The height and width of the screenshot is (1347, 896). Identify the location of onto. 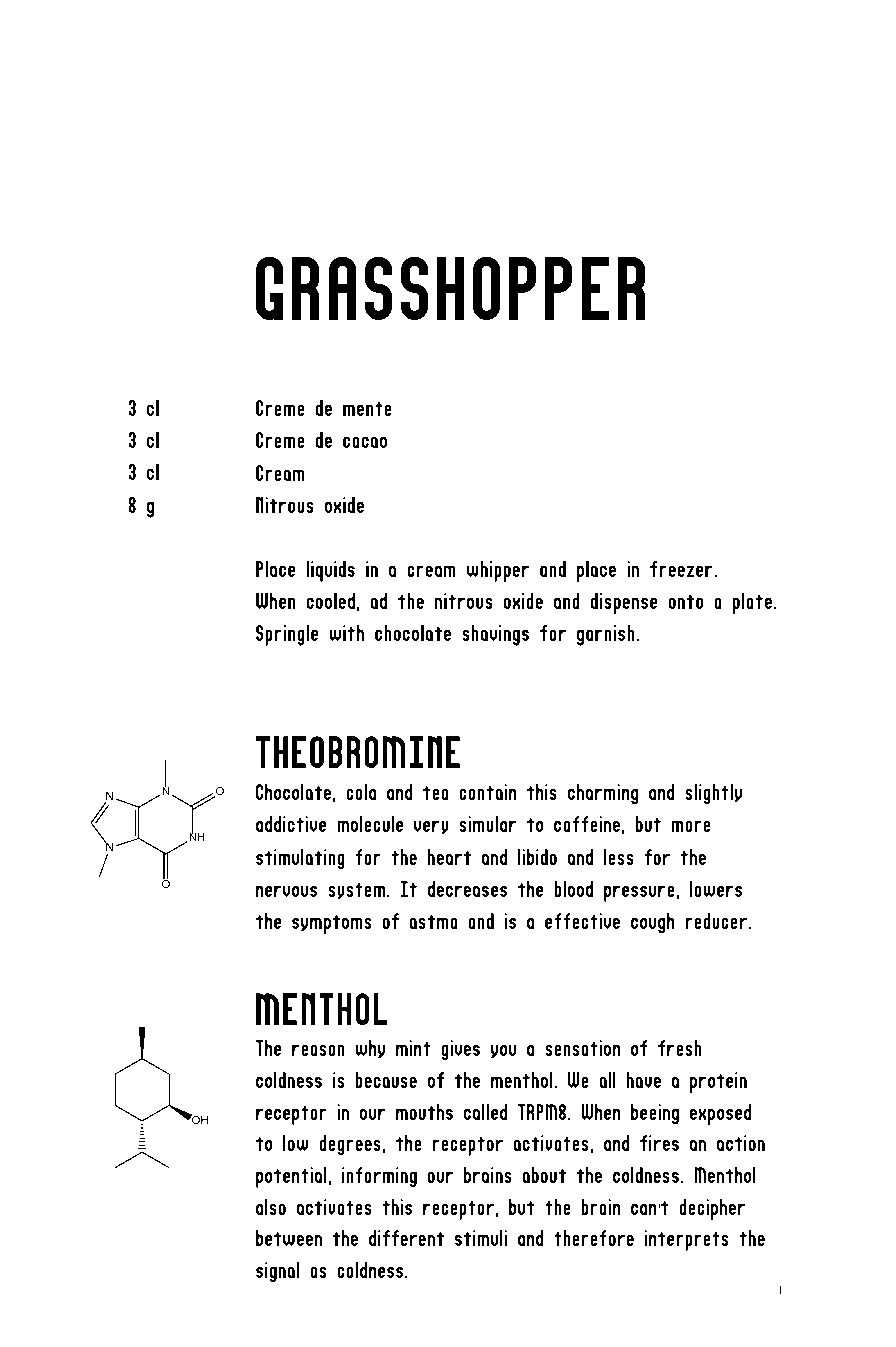
(685, 602).
